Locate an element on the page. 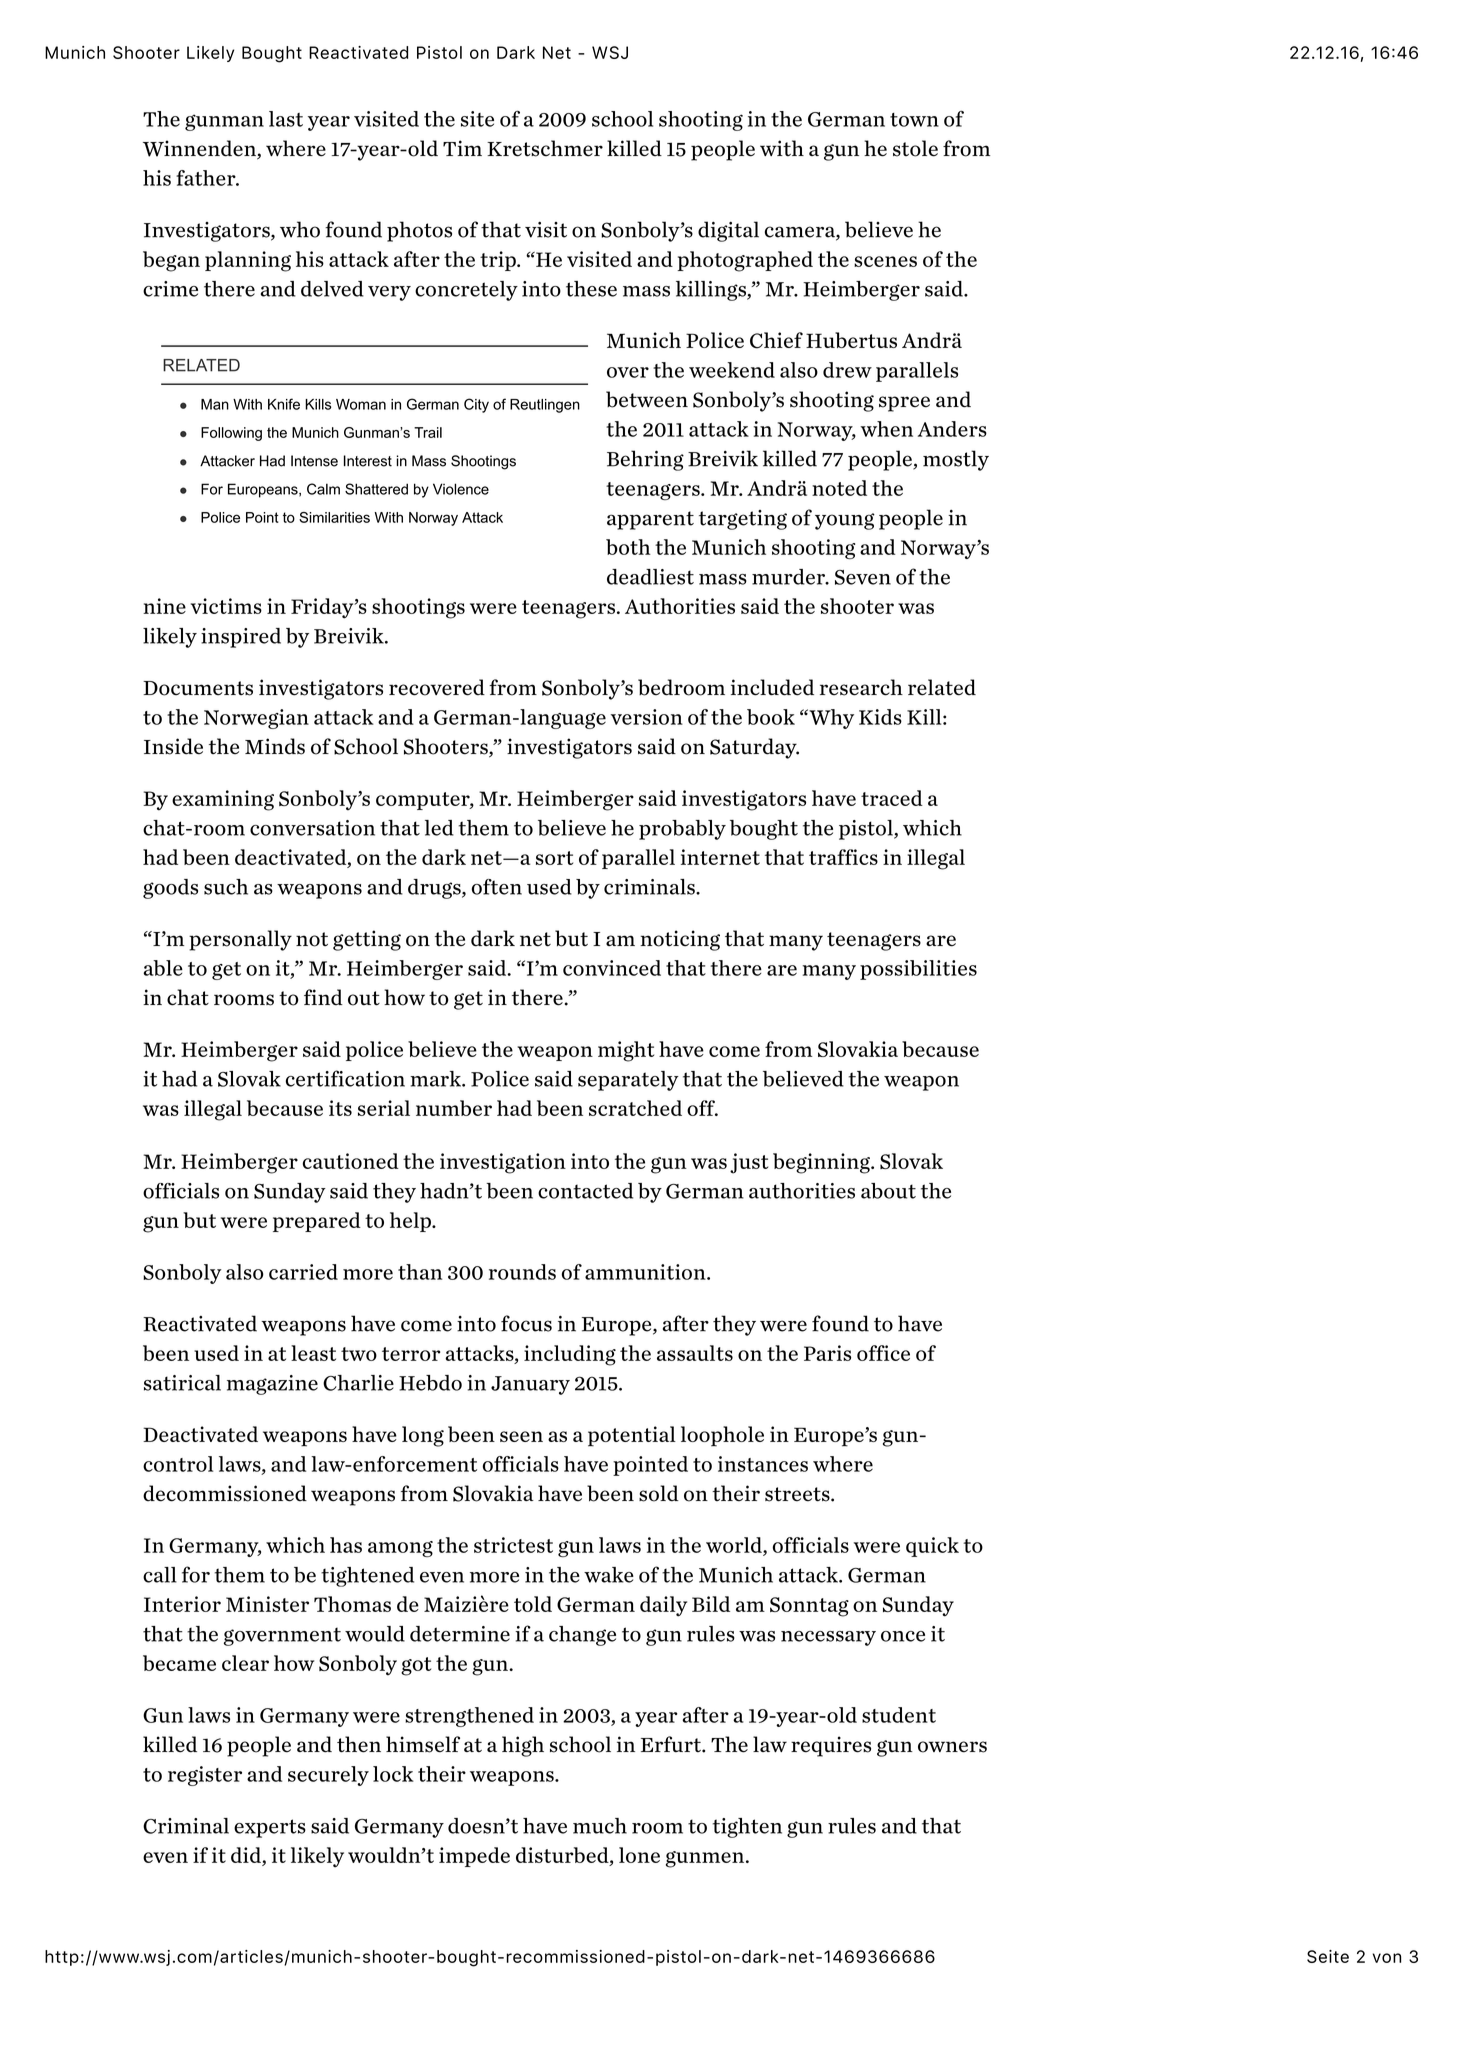 The height and width of the page is (2071, 1464). mostly is located at coordinates (956, 460).
